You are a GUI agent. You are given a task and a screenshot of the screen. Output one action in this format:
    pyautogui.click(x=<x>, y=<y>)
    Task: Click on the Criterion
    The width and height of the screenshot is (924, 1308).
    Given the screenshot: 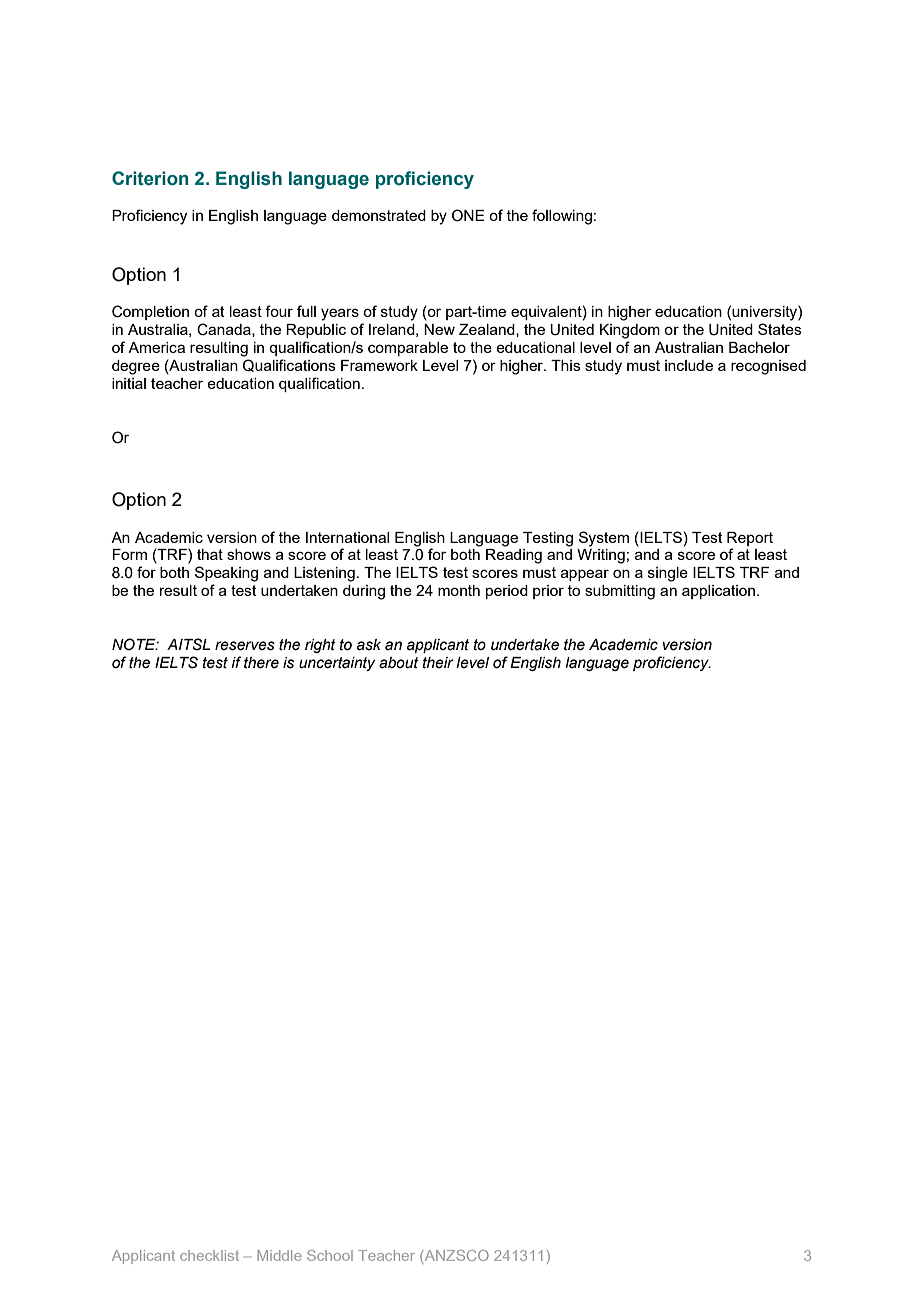 What is the action you would take?
    pyautogui.click(x=150, y=178)
